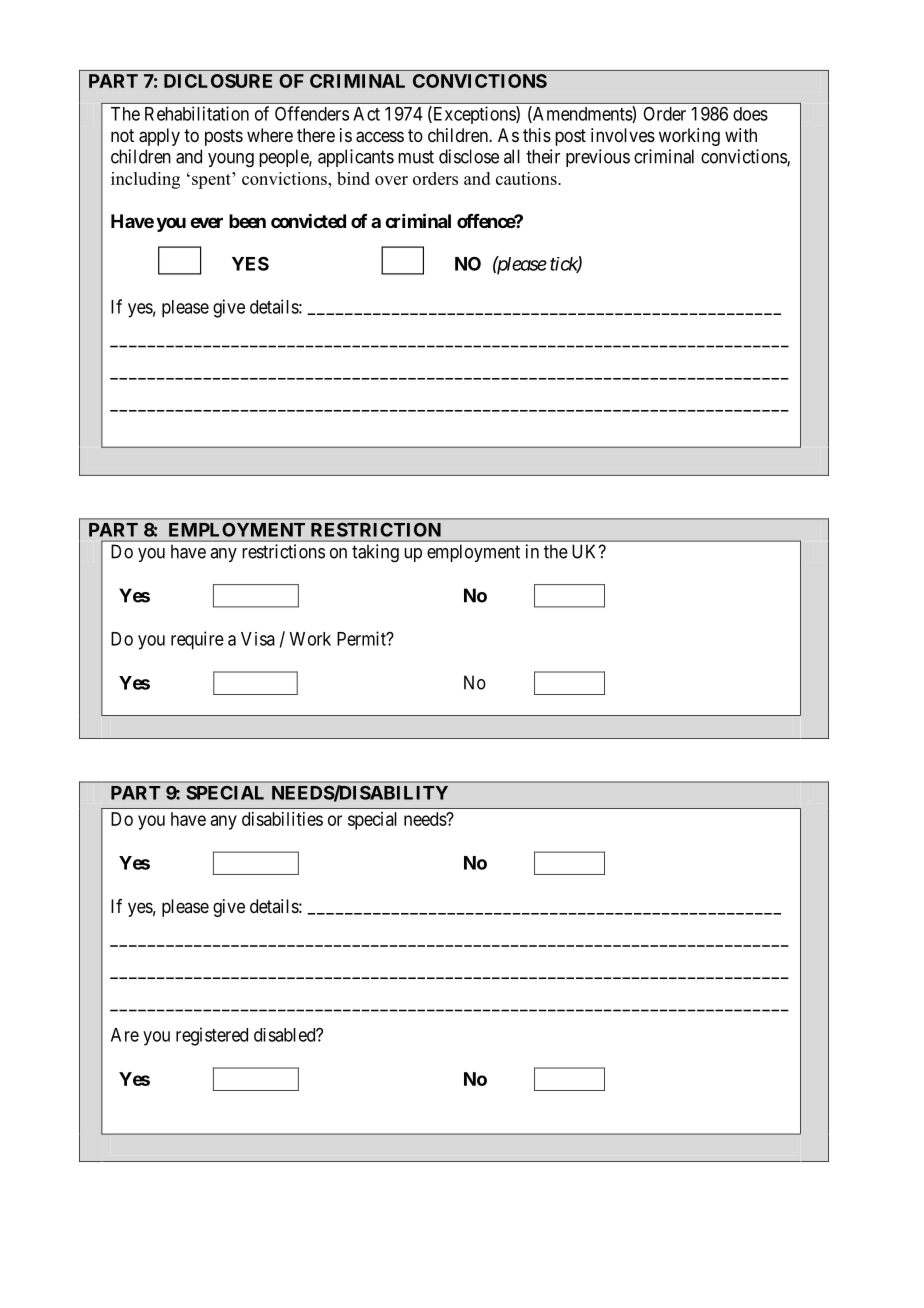 Image resolution: width=924 pixels, height=1308 pixels. Describe the element at coordinates (527, 178) in the screenshot. I see `cautions` at that location.
